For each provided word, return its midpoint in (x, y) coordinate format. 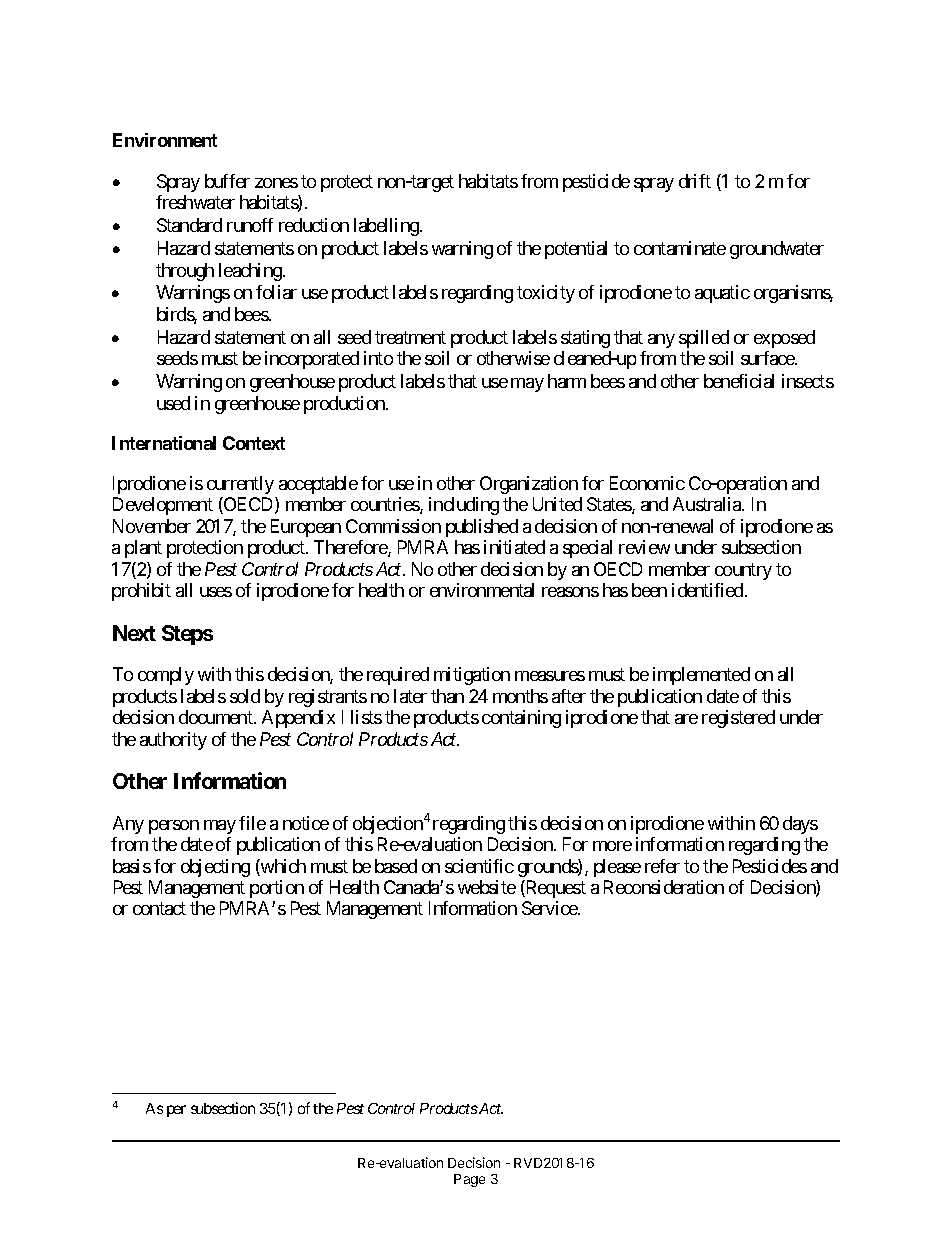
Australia (708, 504)
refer (662, 866)
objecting (215, 868)
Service (550, 908)
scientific (479, 866)
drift (695, 181)
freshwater (195, 202)
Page (469, 1180)
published (482, 528)
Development (163, 506)
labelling (387, 227)
